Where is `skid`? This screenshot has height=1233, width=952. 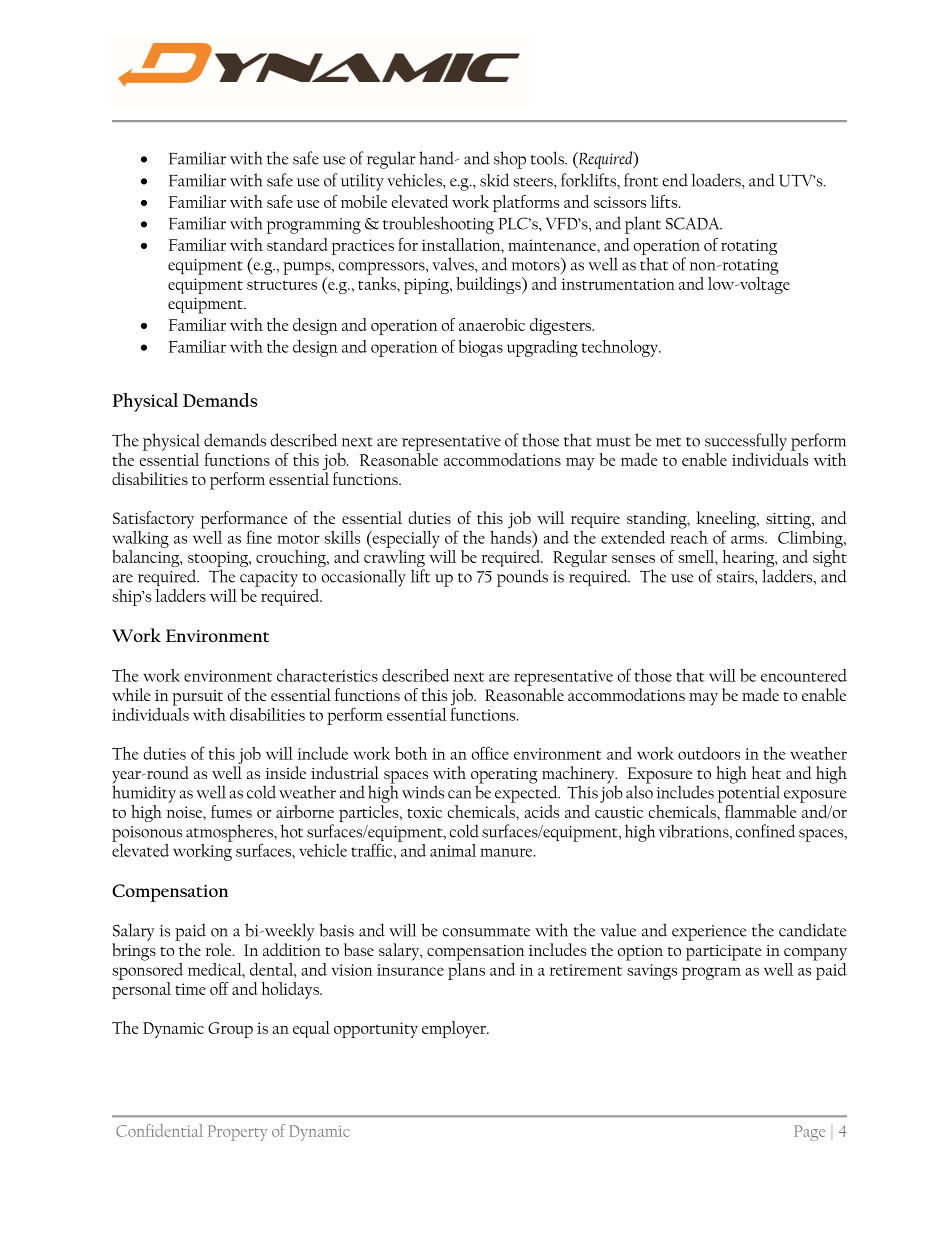 skid is located at coordinates (495, 180).
